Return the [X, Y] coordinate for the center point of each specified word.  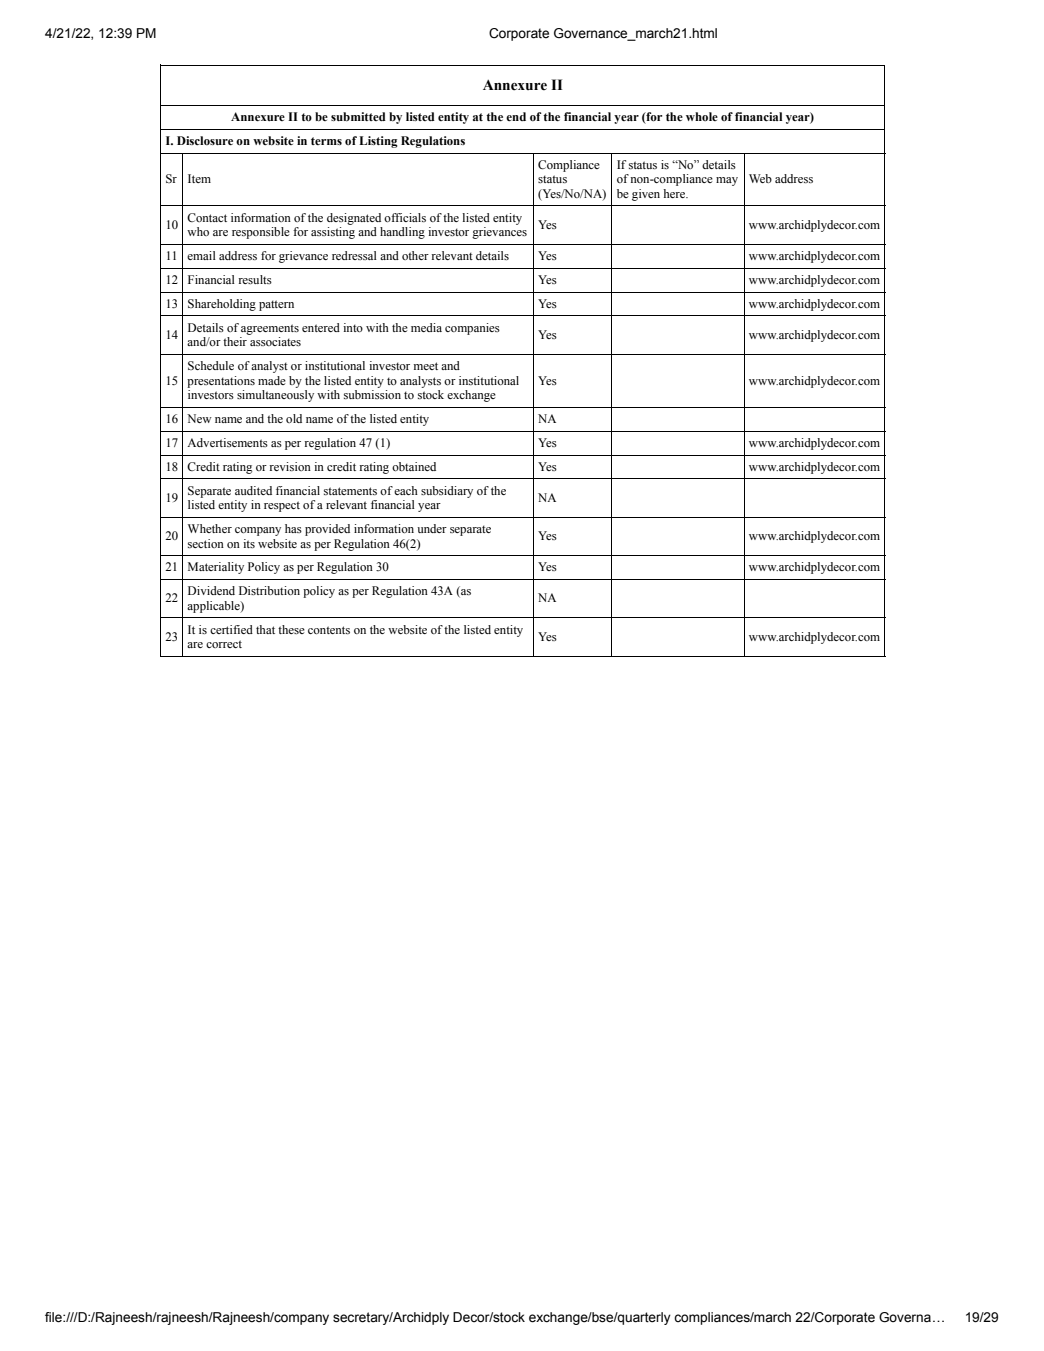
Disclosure [205, 140]
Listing [378, 142]
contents [329, 630]
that [265, 629]
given [646, 195]
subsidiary [447, 492]
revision [290, 466]
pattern [276, 305]
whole [702, 116]
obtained [414, 466]
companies [472, 329]
